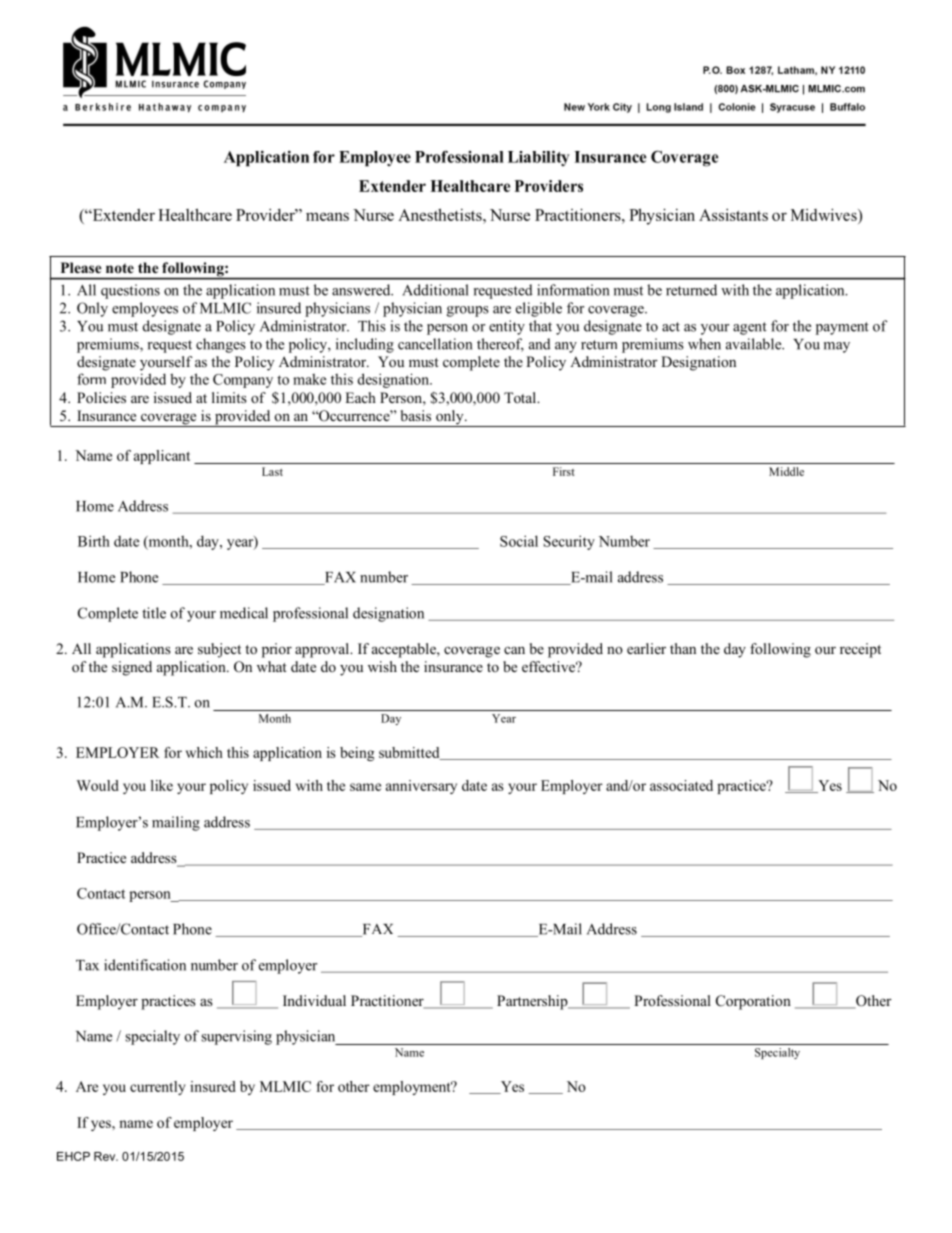  Describe the element at coordinates (158, 1088) in the screenshot. I see `currently` at that location.
